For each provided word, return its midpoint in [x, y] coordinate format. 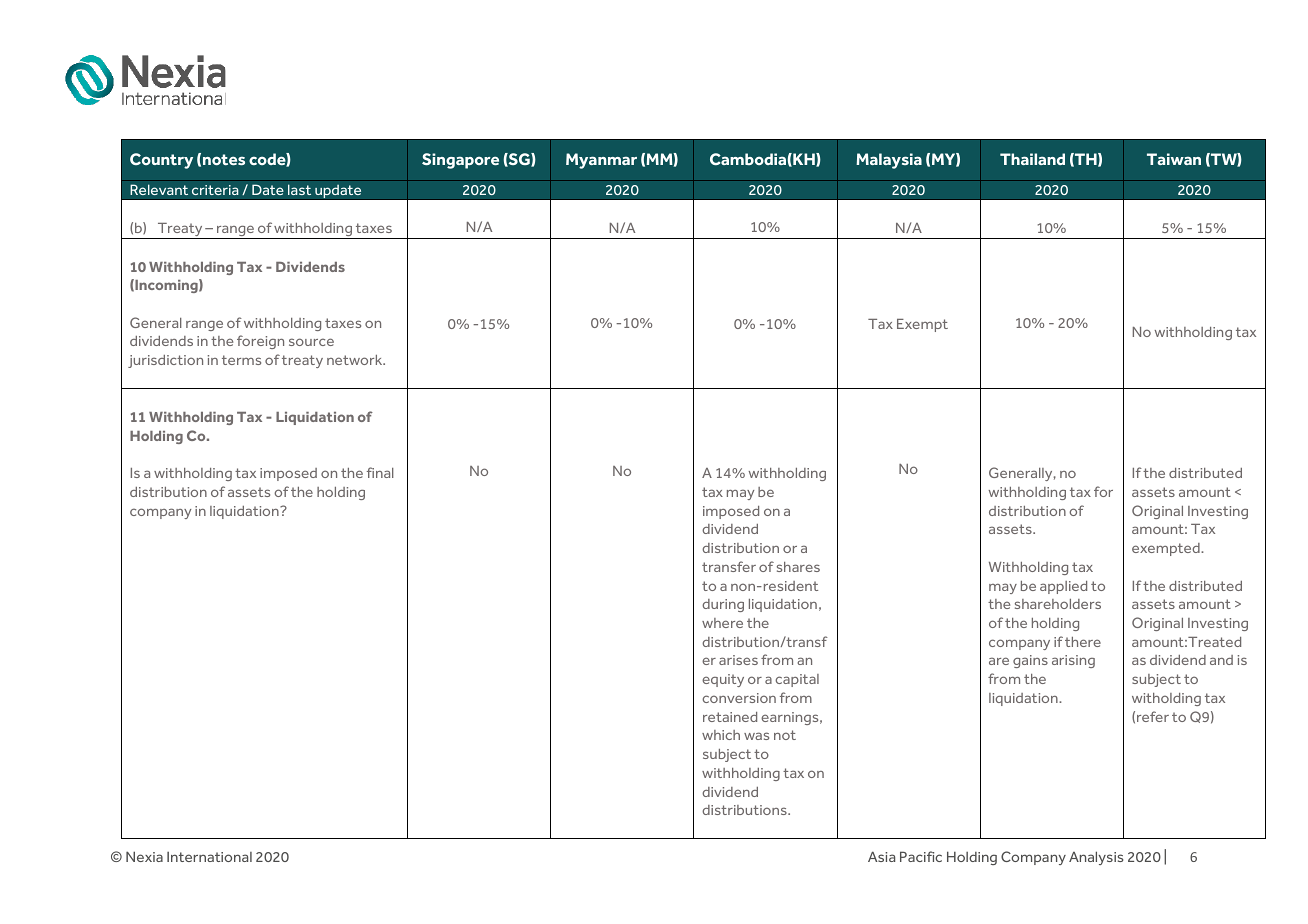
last [299, 189]
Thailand [1032, 159]
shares [798, 567]
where [722, 623]
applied [1063, 587]
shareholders [1058, 604]
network [356, 360]
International [209, 857]
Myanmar [601, 161]
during [723, 605]
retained [730, 717]
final [380, 472]
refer [1153, 716]
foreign [260, 342]
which [721, 735]
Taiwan [1174, 159]
